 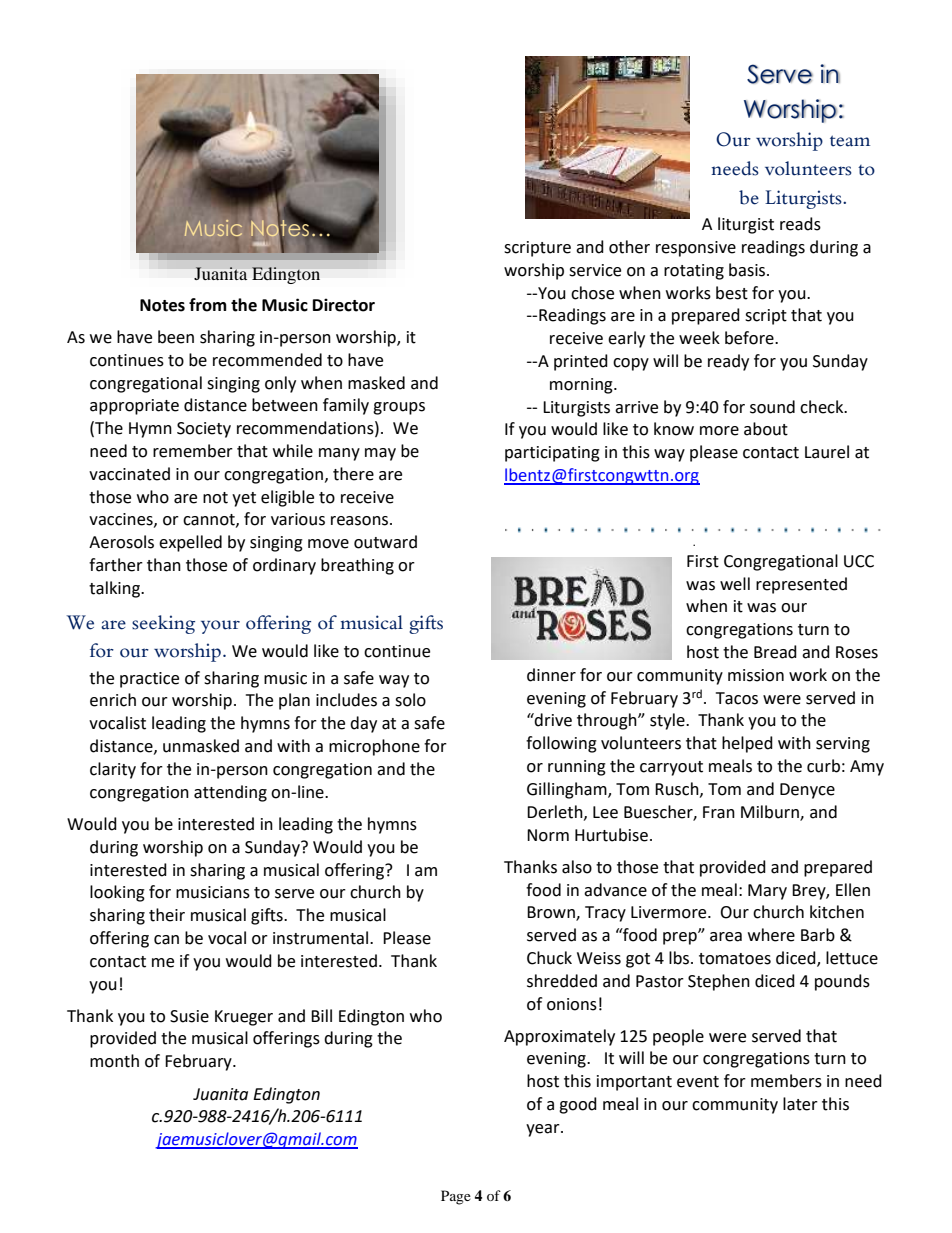 I want to click on Brown, so click(x=552, y=913).
